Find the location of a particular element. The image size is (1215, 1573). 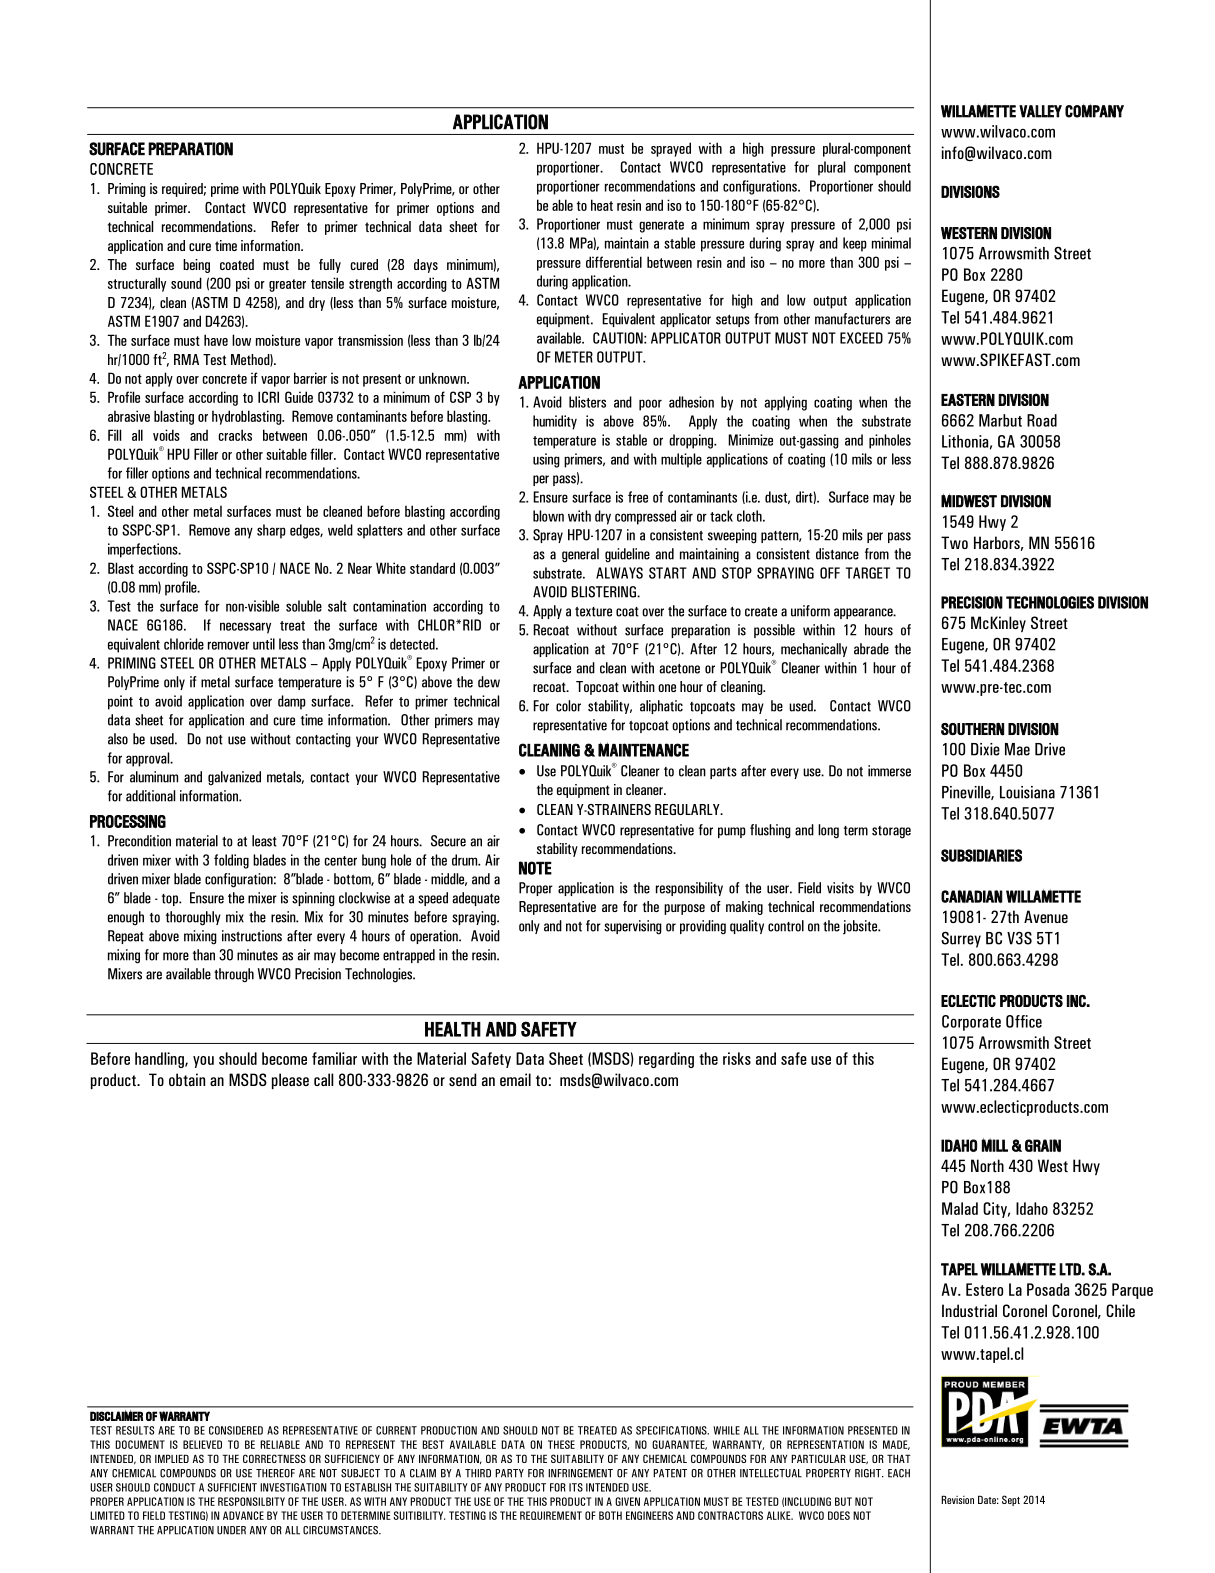

free is located at coordinates (638, 497).
